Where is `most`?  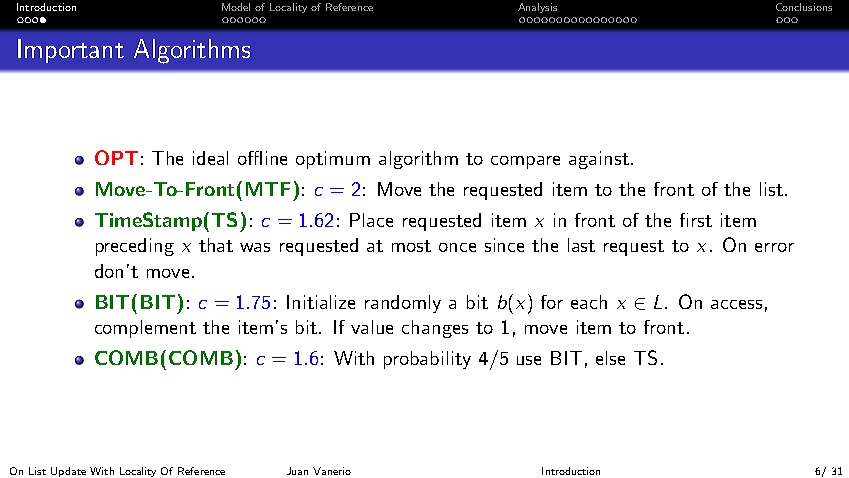
most is located at coordinates (411, 246).
